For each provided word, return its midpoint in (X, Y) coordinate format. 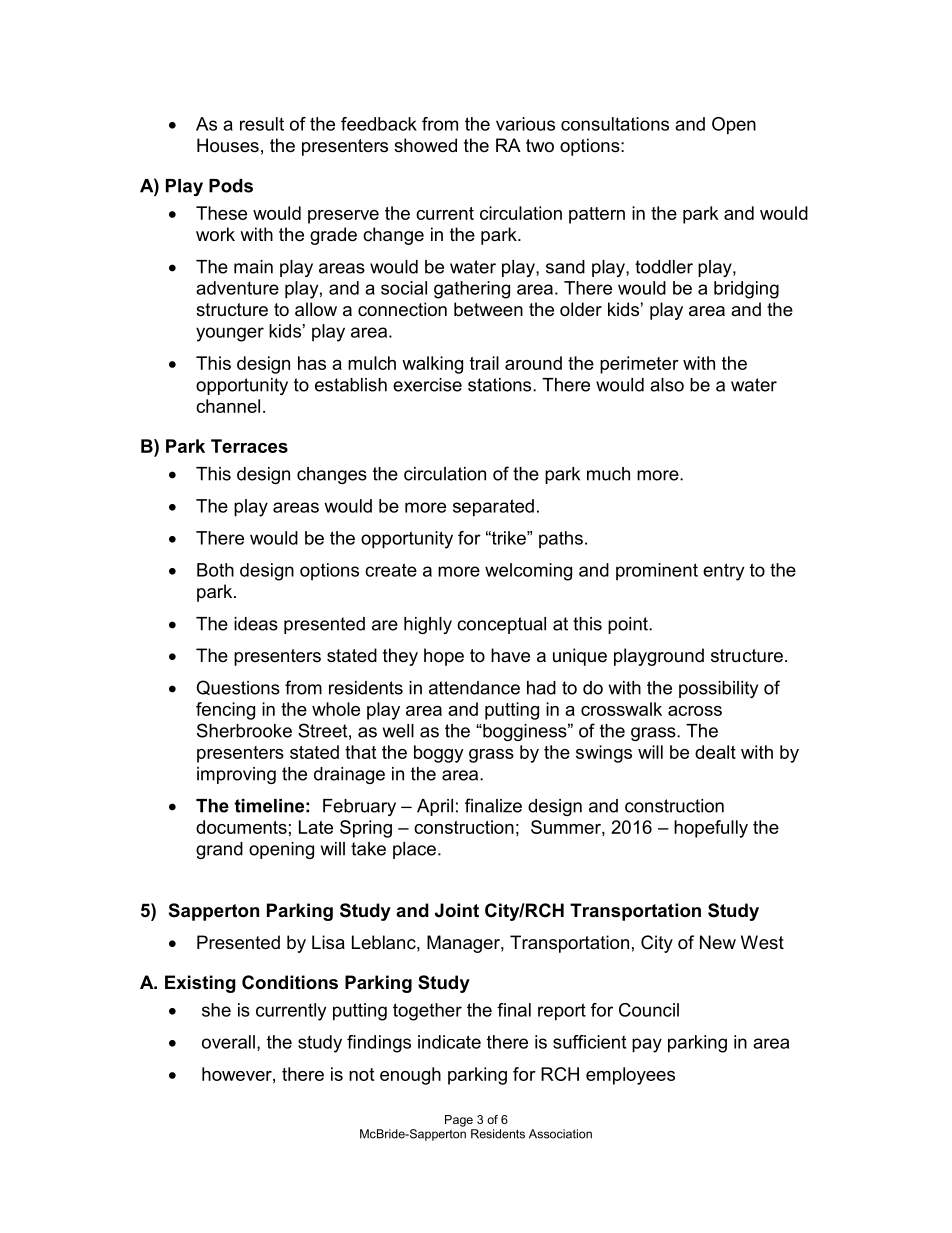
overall (228, 1042)
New (718, 942)
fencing (225, 711)
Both (215, 570)
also (667, 385)
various (525, 124)
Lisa (328, 942)
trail (484, 363)
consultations (615, 124)
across (695, 711)
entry (723, 572)
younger (230, 334)
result (262, 124)
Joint (457, 910)
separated (493, 508)
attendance (474, 688)
